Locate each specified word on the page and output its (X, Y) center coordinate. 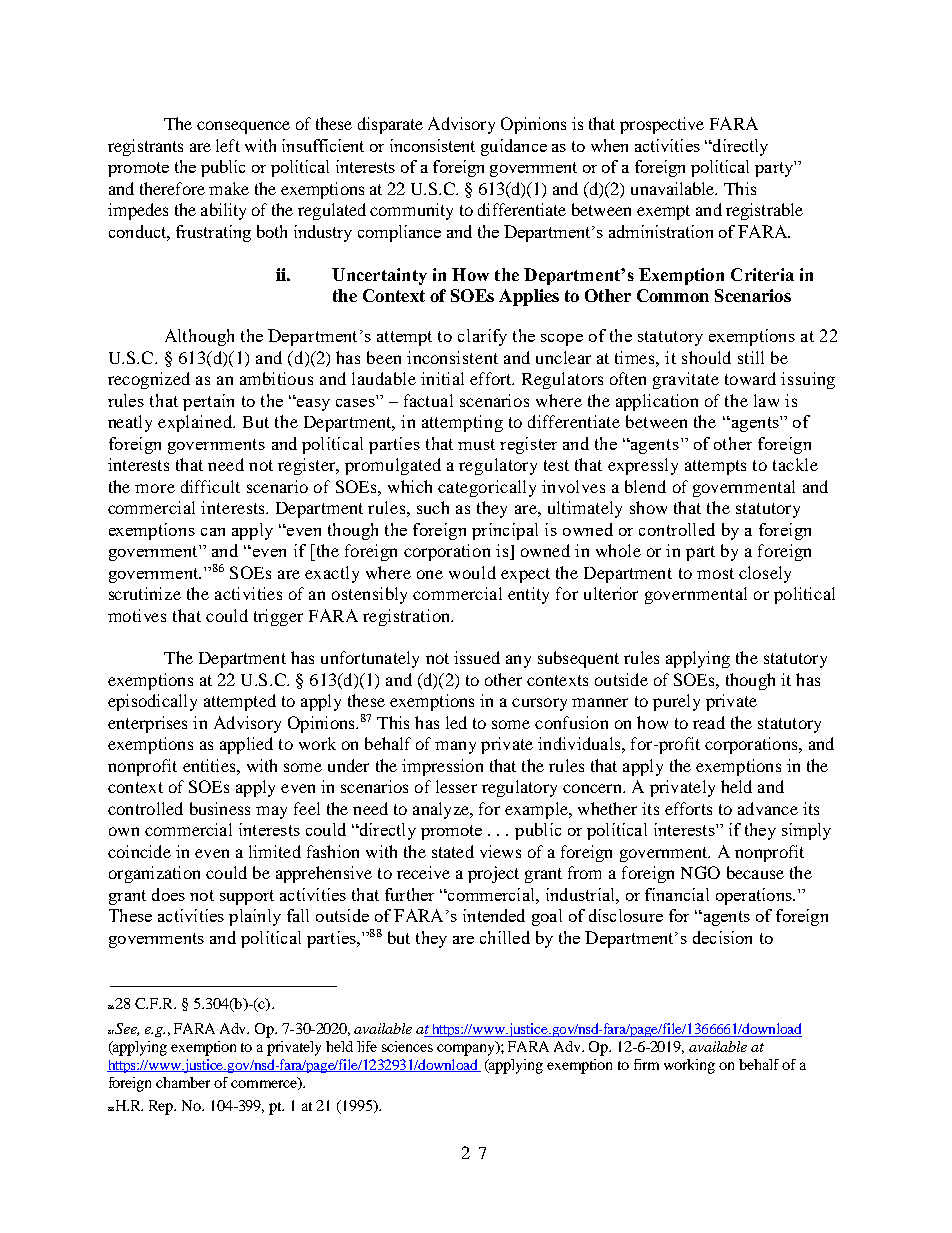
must (476, 444)
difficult (210, 486)
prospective (662, 125)
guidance (514, 147)
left (228, 145)
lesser (456, 786)
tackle (795, 464)
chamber (183, 1082)
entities (210, 765)
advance (768, 808)
